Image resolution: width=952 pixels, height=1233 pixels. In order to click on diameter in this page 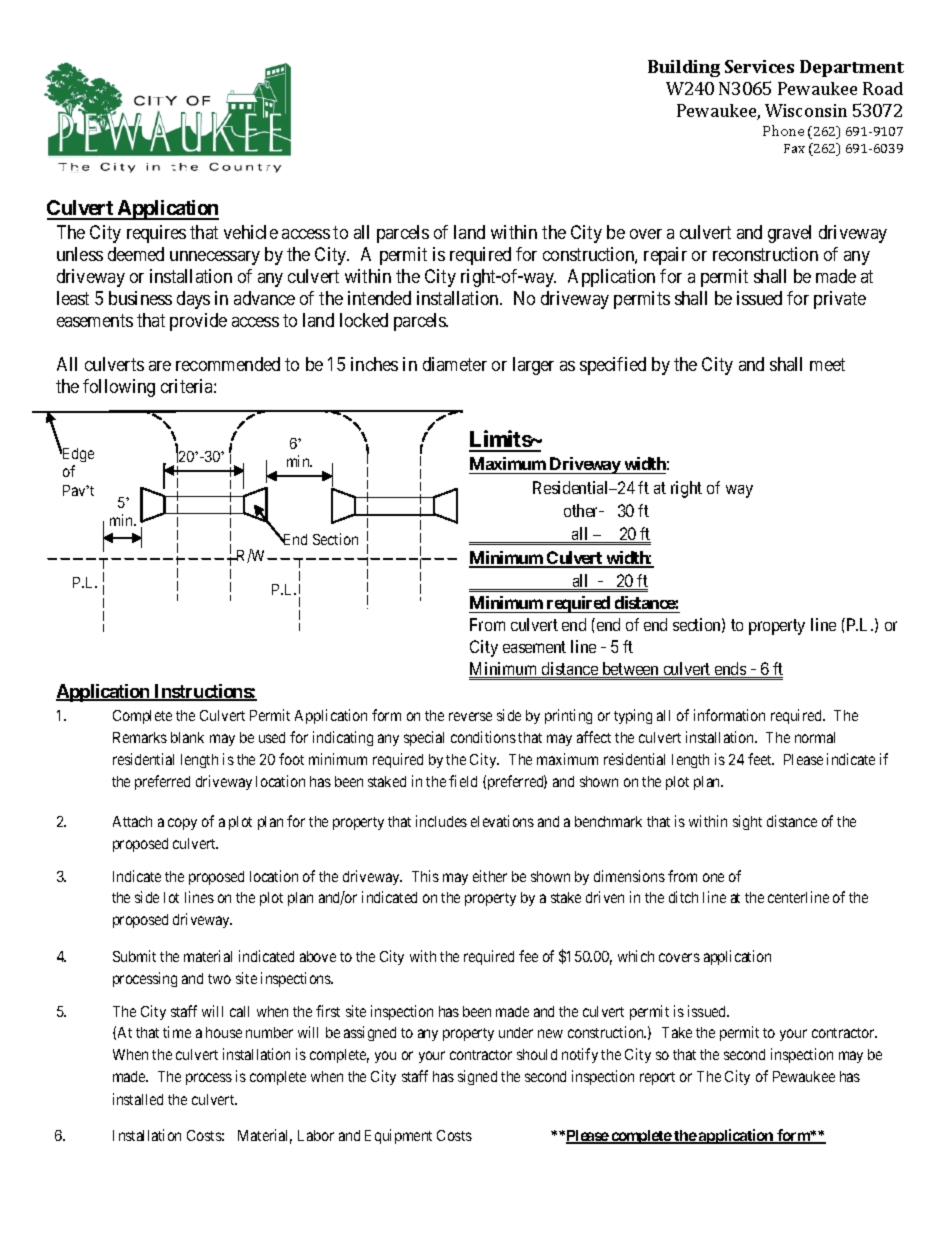, I will do `click(455, 364)`.
